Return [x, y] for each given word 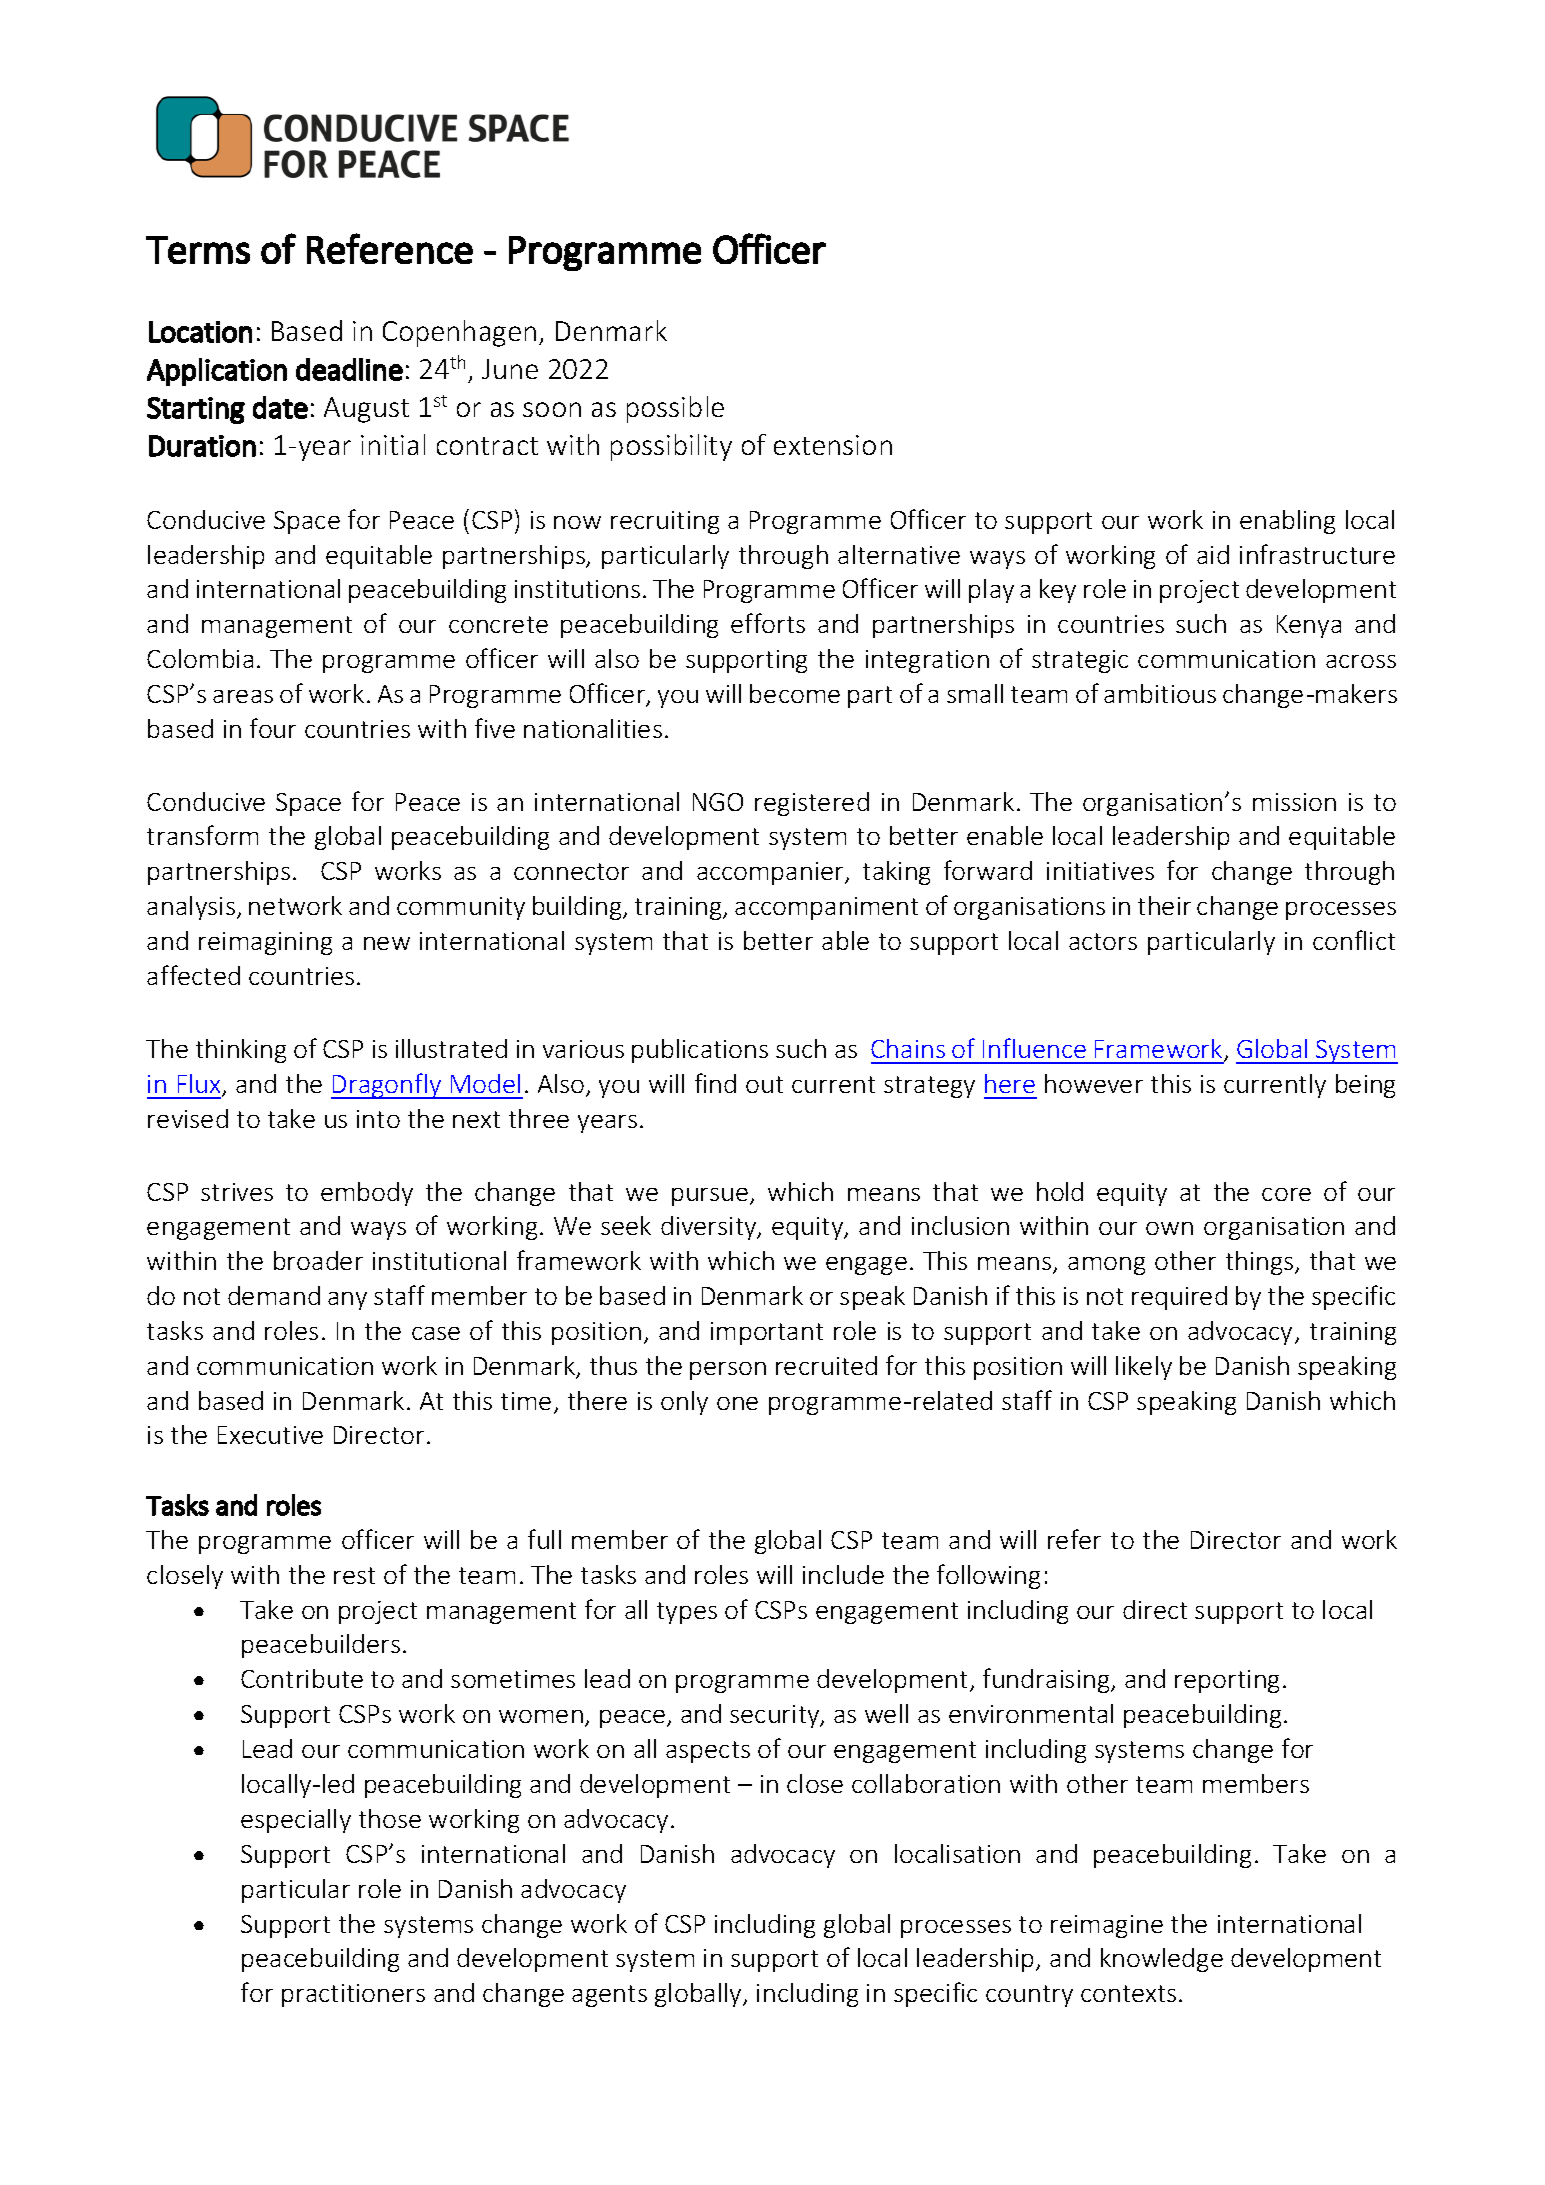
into [378, 1119]
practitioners [353, 1995]
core [1286, 1194]
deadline [349, 369]
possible [675, 409]
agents [609, 1996]
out [764, 1084]
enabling [1287, 522]
